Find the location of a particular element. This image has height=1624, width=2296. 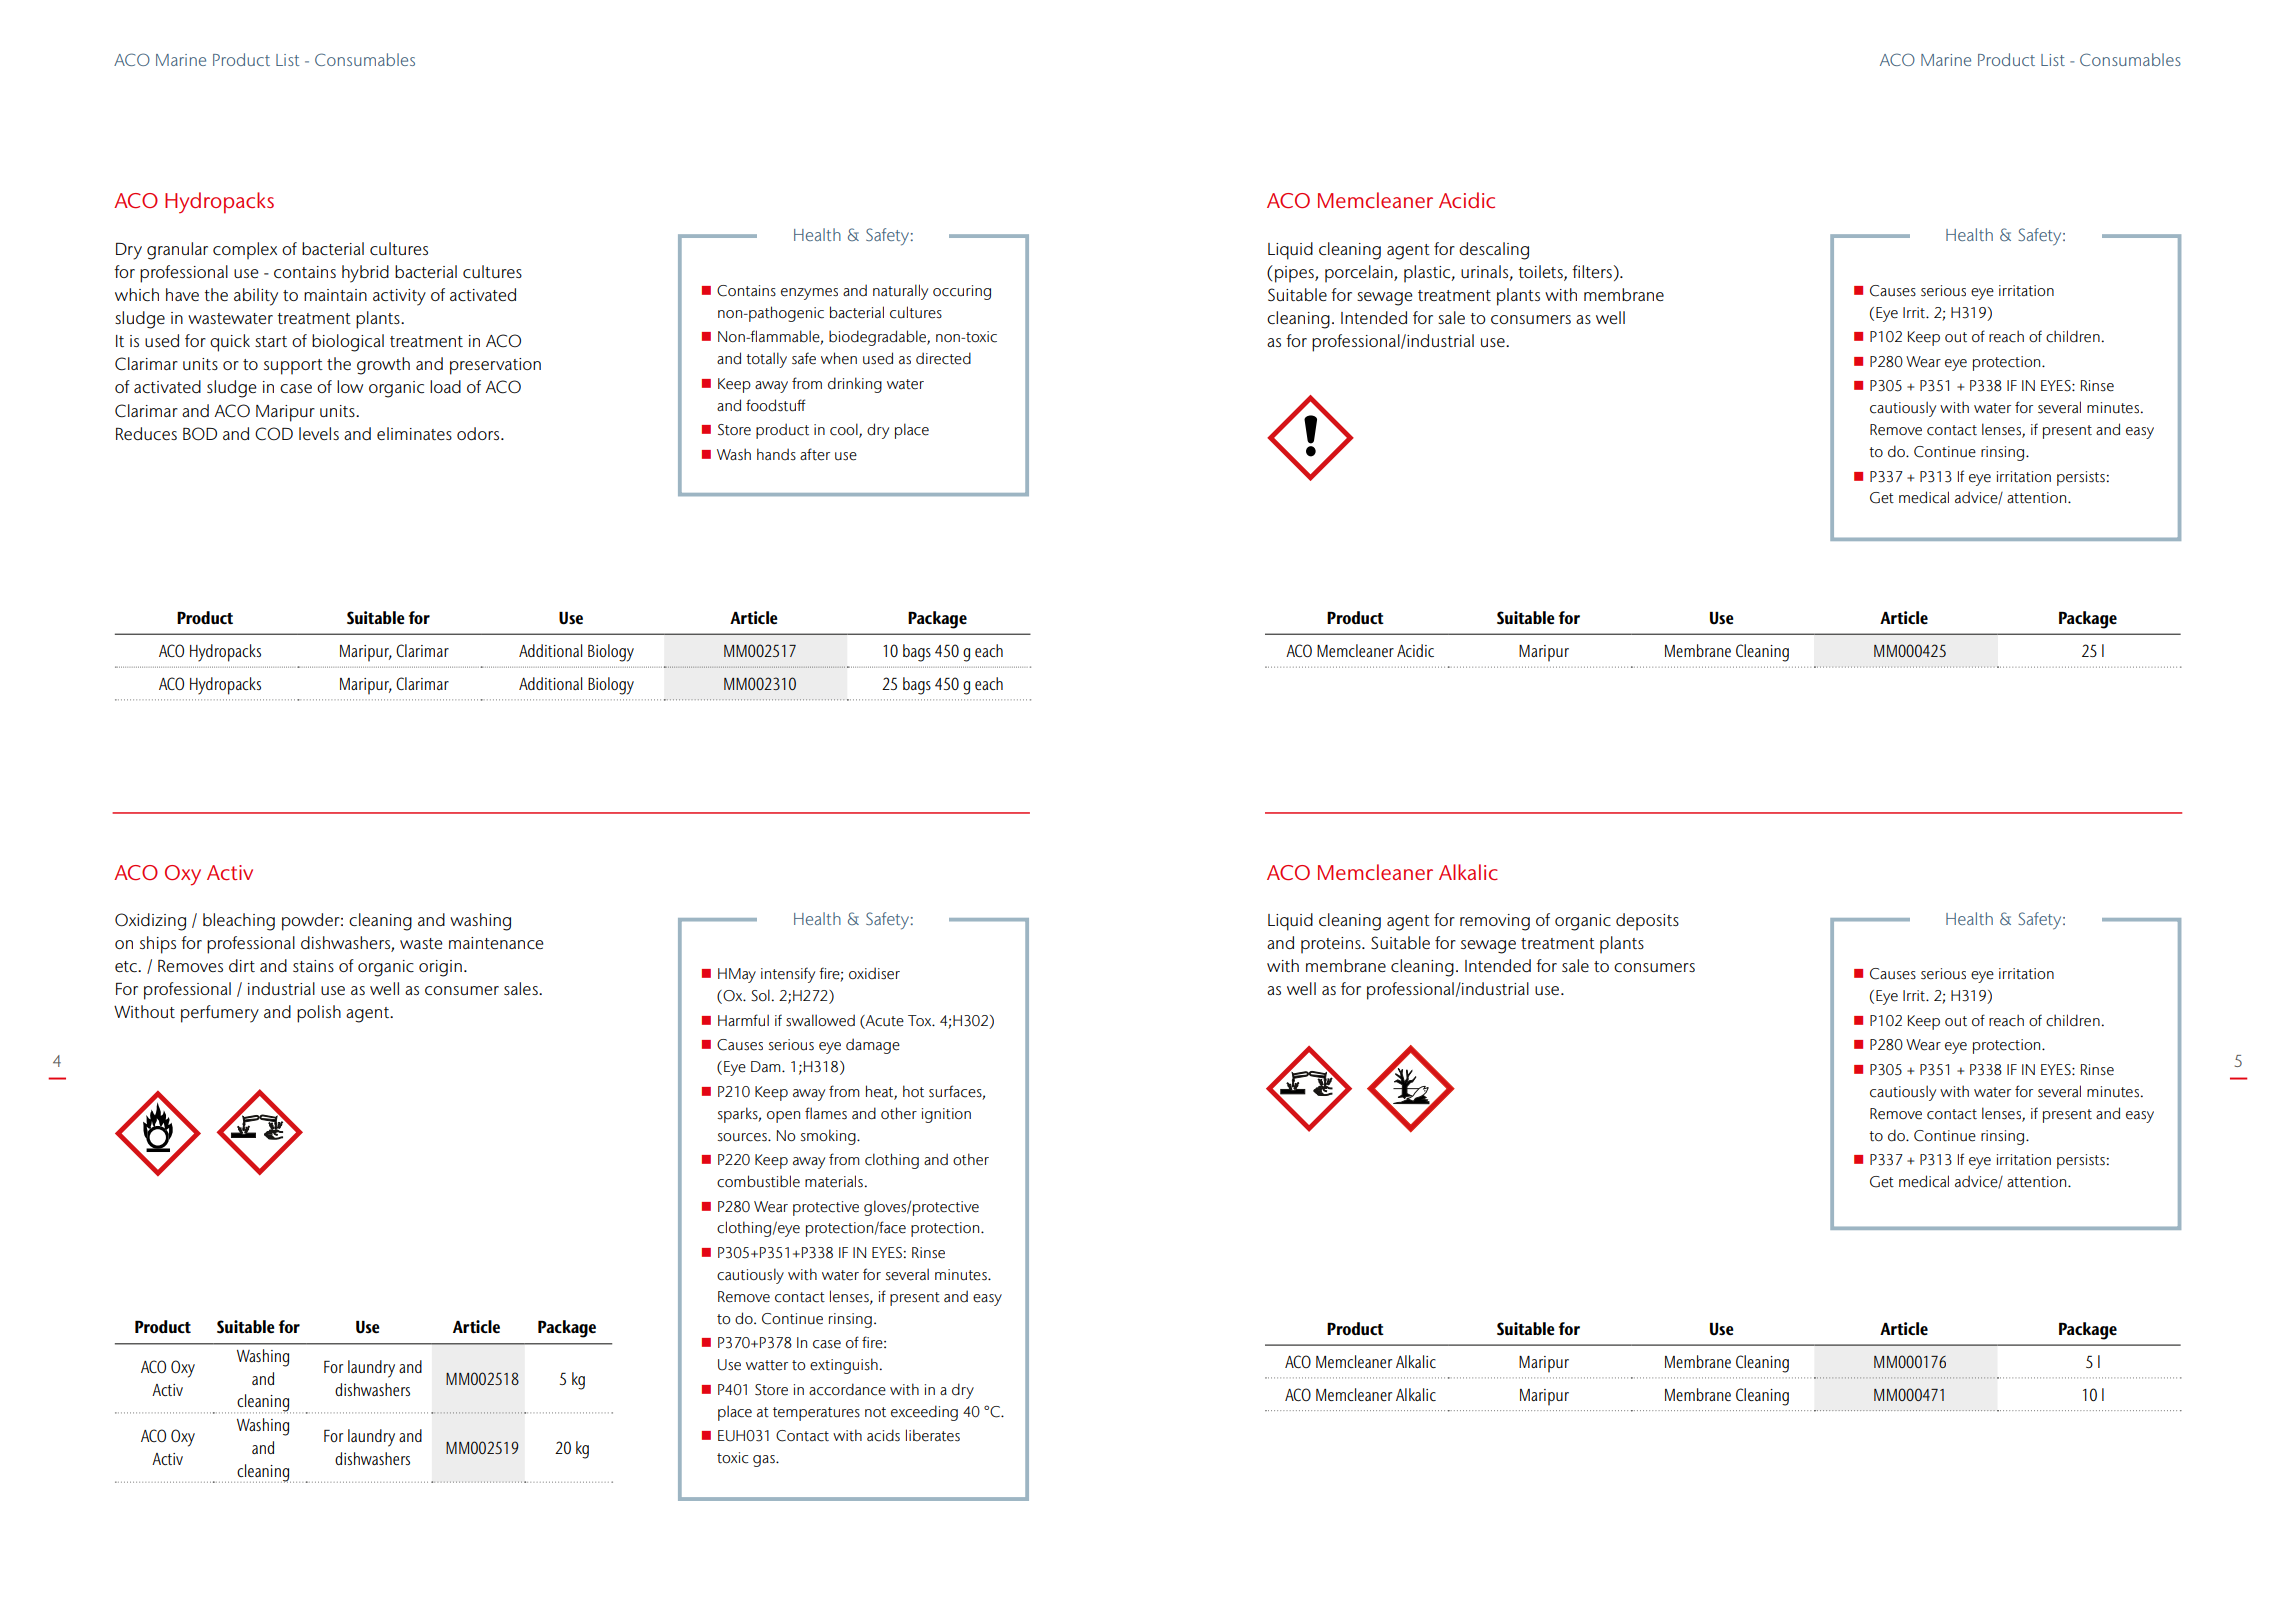

gas is located at coordinates (765, 1461).
